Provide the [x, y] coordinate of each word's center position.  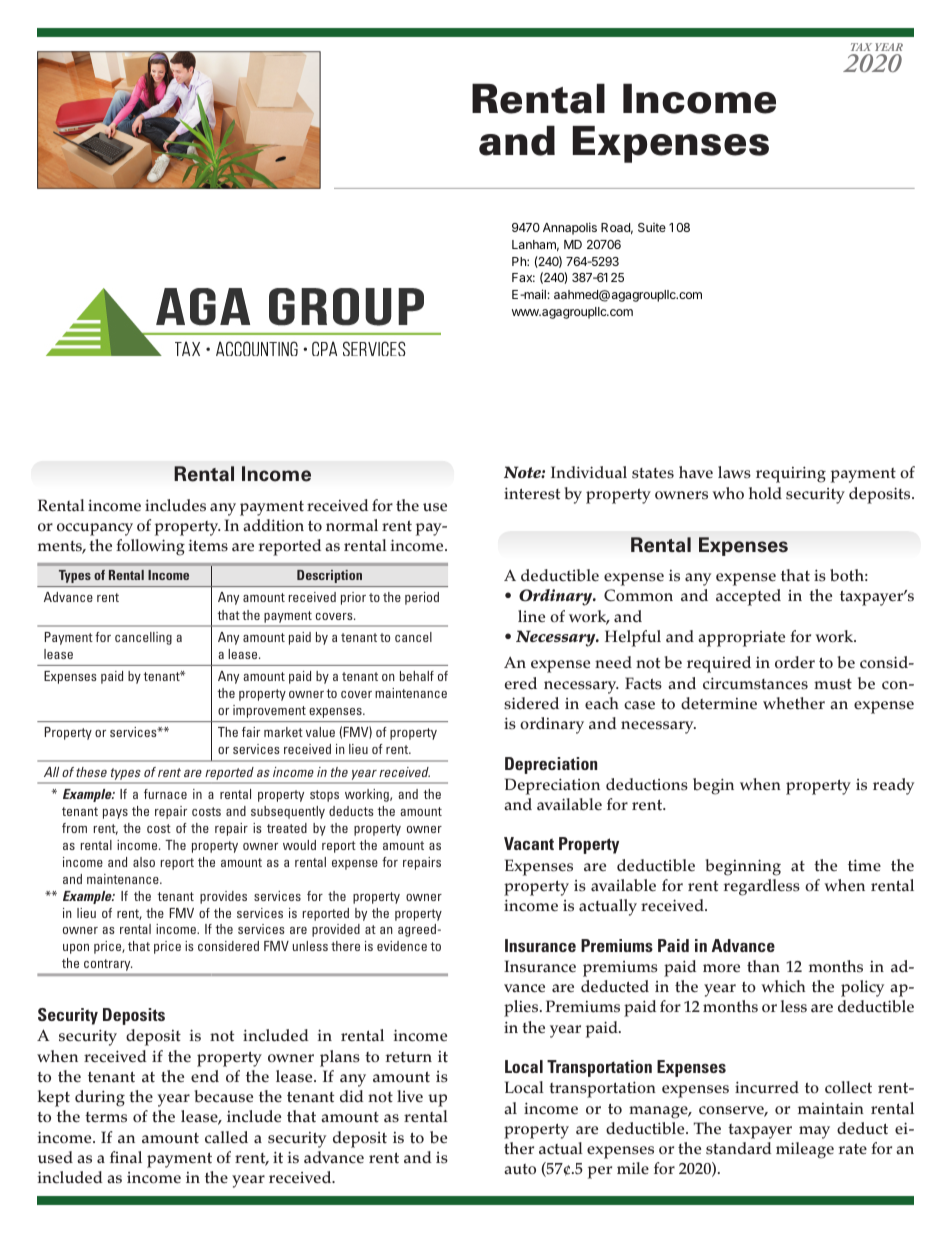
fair [251, 732]
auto [520, 1169]
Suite [652, 227]
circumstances [755, 683]
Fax [523, 277]
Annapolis [570, 228]
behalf [417, 676]
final [126, 1157]
